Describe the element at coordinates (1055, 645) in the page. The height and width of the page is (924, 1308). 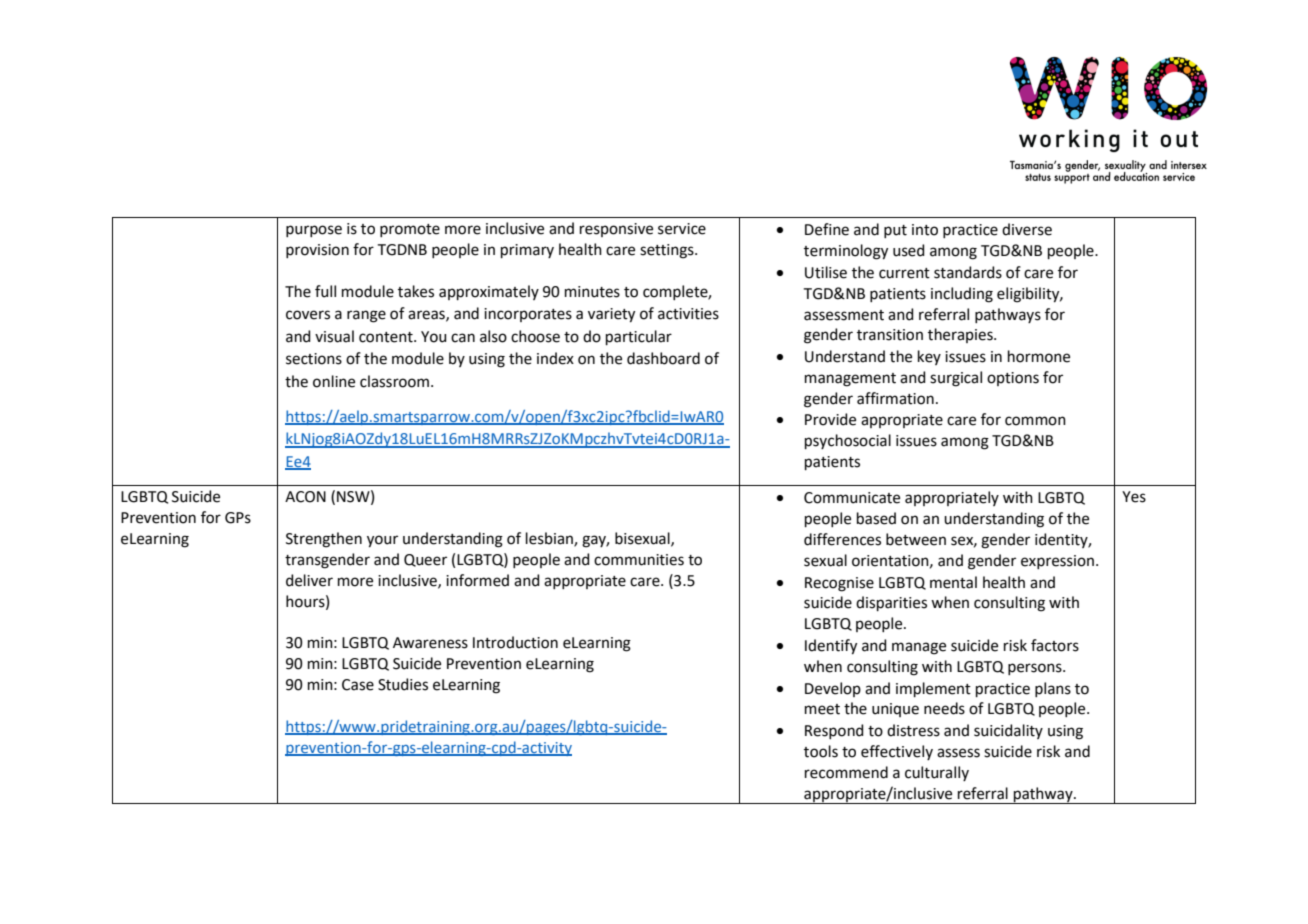
I see `factors` at that location.
